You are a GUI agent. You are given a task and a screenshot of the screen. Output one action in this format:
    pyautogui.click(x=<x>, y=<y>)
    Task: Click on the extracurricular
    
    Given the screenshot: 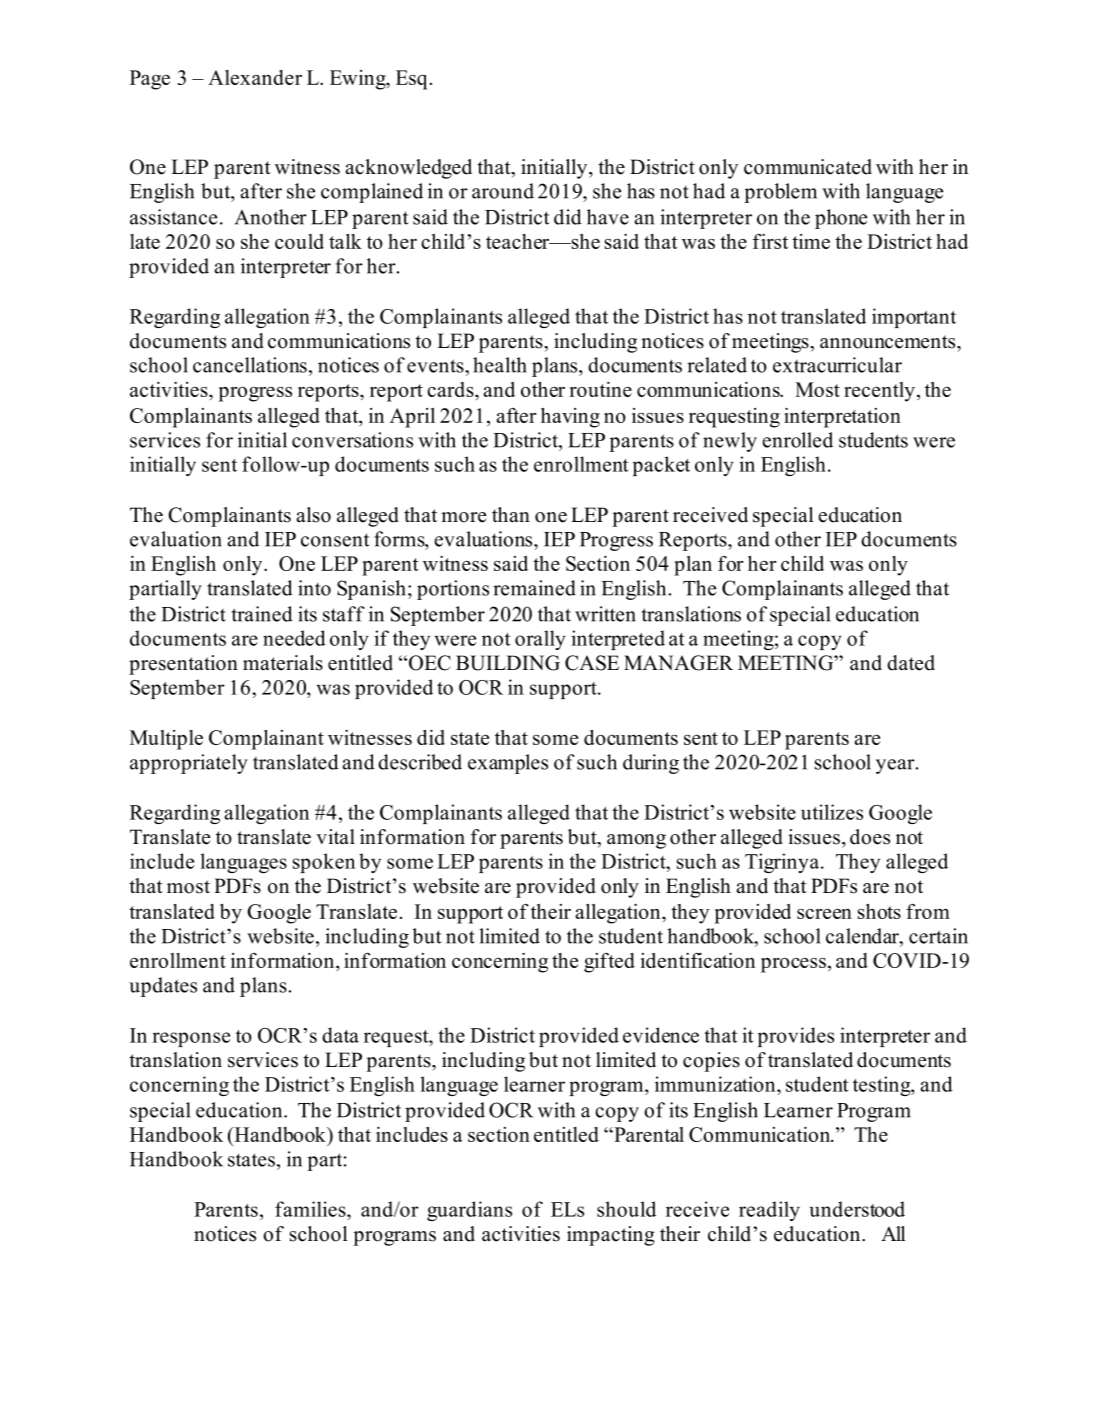 What is the action you would take?
    pyautogui.click(x=837, y=365)
